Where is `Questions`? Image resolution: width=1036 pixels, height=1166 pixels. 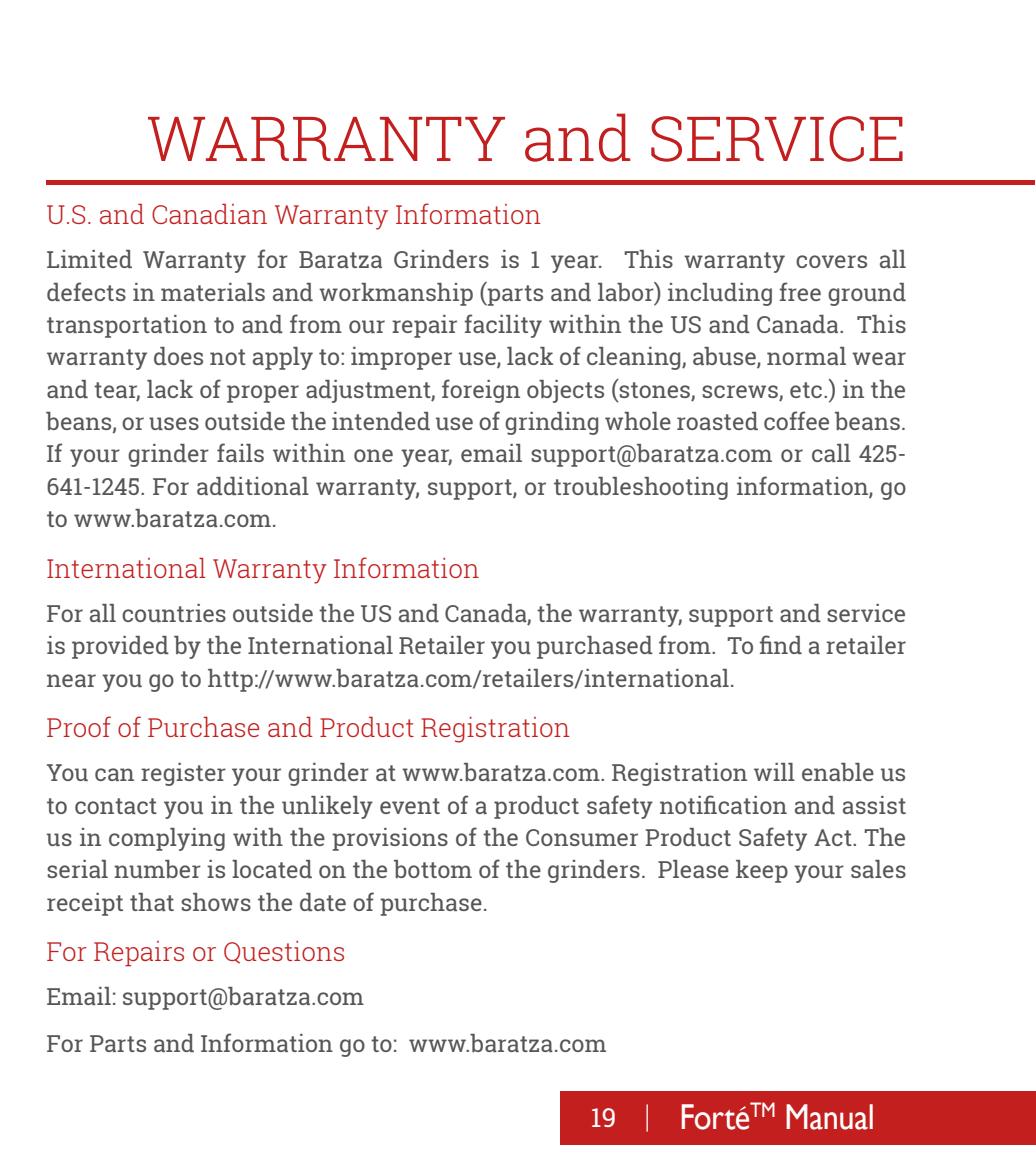 Questions is located at coordinates (284, 952).
